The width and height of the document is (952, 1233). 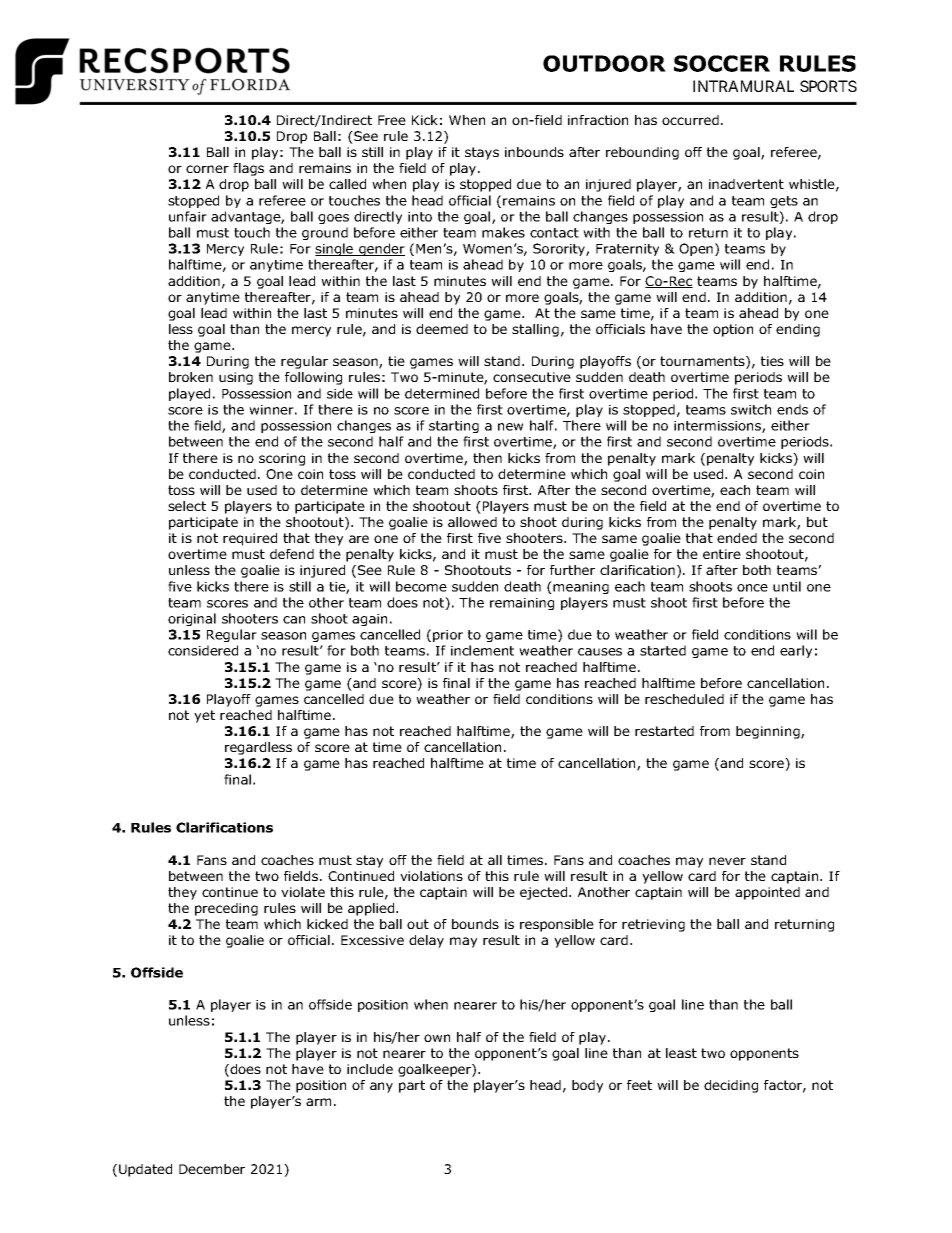 I want to click on December, so click(x=212, y=1169).
